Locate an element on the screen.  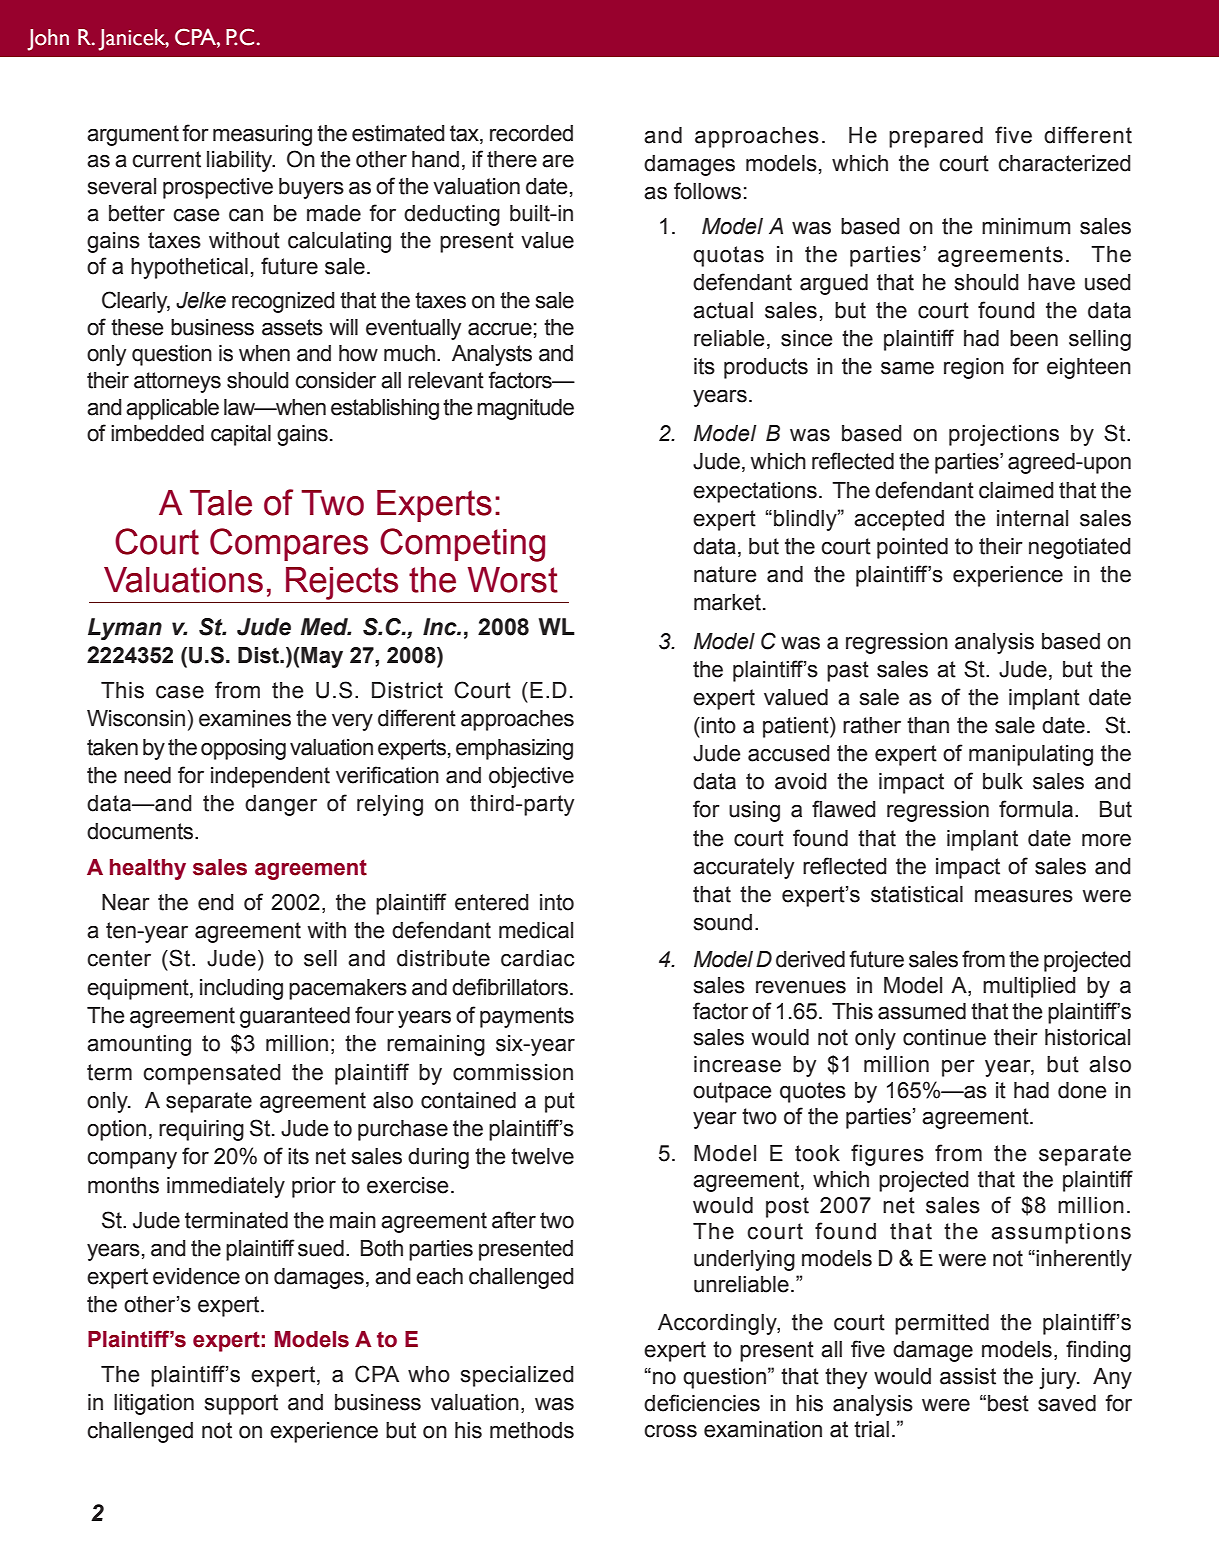
Wisconsin is located at coordinates (136, 718).
